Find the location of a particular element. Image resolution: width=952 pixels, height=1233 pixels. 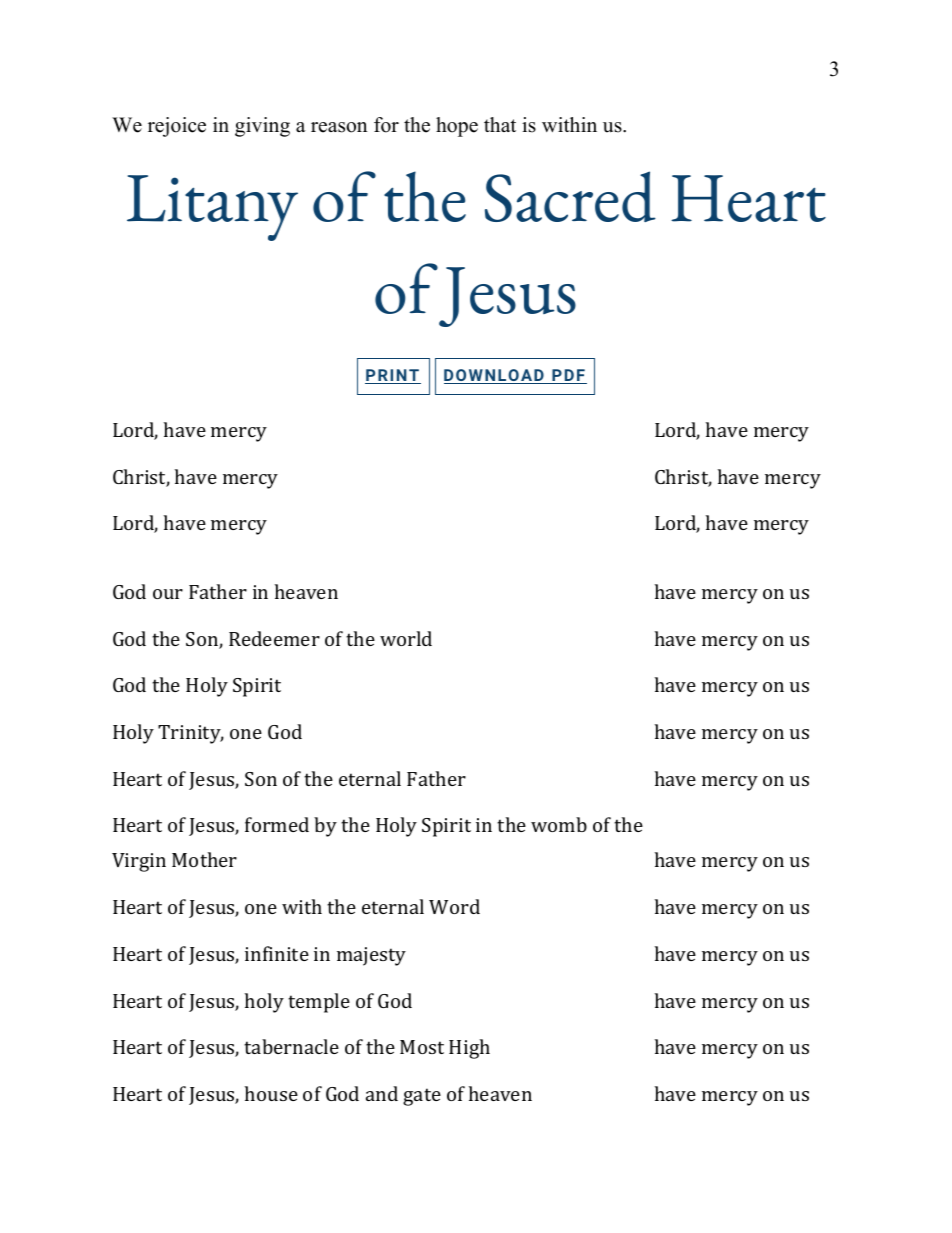

womb is located at coordinates (559, 824).
